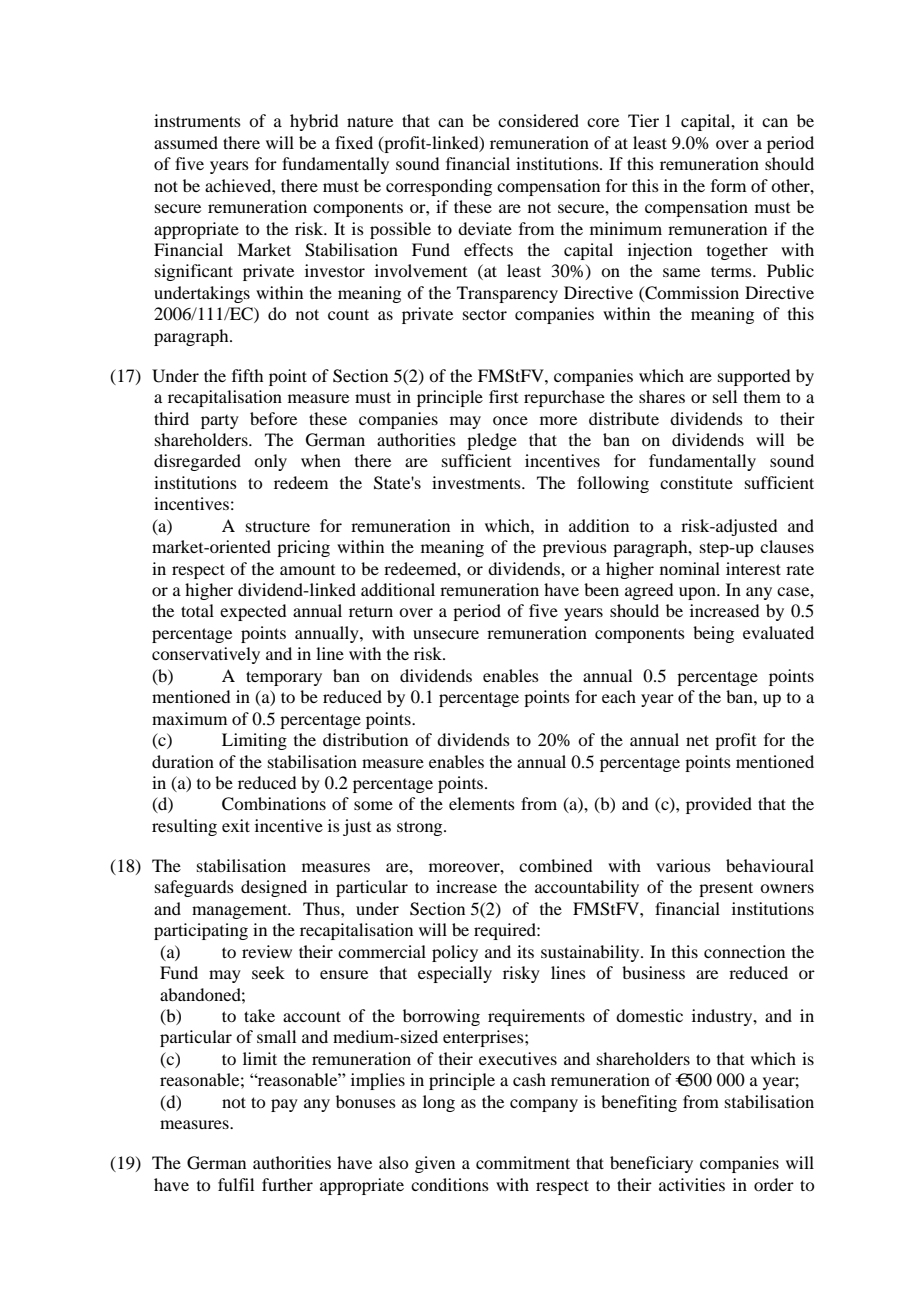 The height and width of the screenshot is (1308, 924). I want to click on policy, so click(455, 953).
